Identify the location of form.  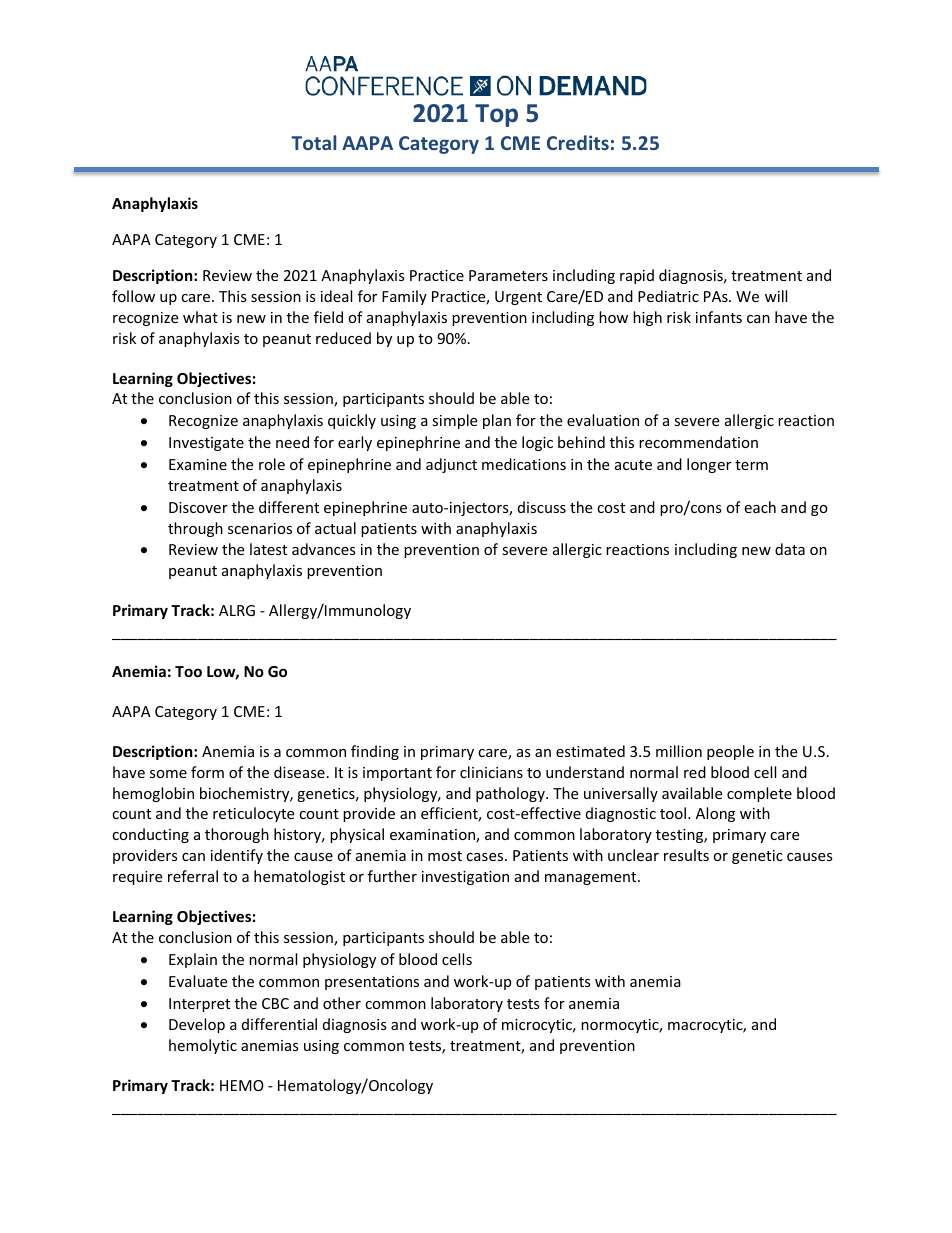
(207, 772).
